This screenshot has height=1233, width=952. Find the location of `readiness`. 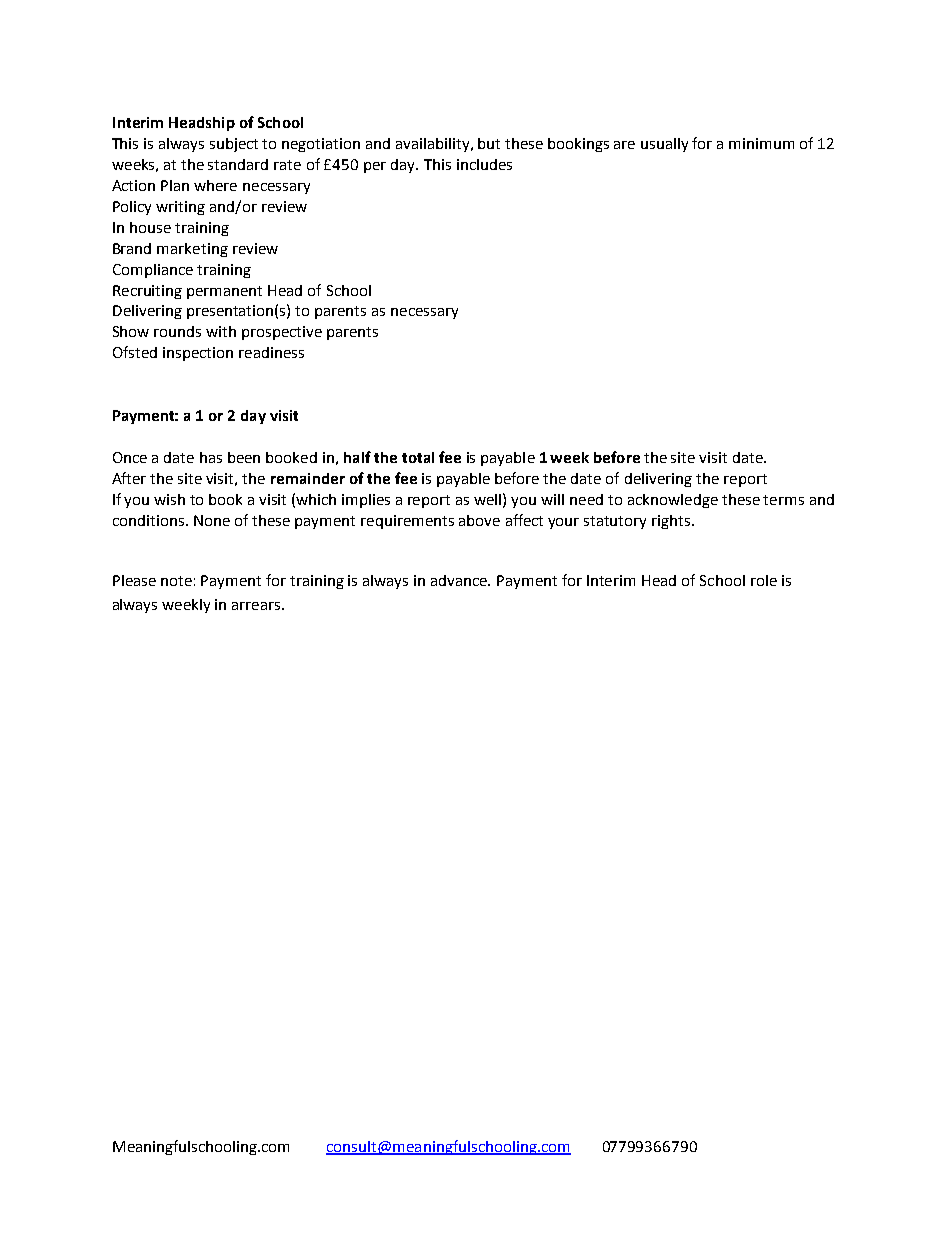

readiness is located at coordinates (271, 352).
